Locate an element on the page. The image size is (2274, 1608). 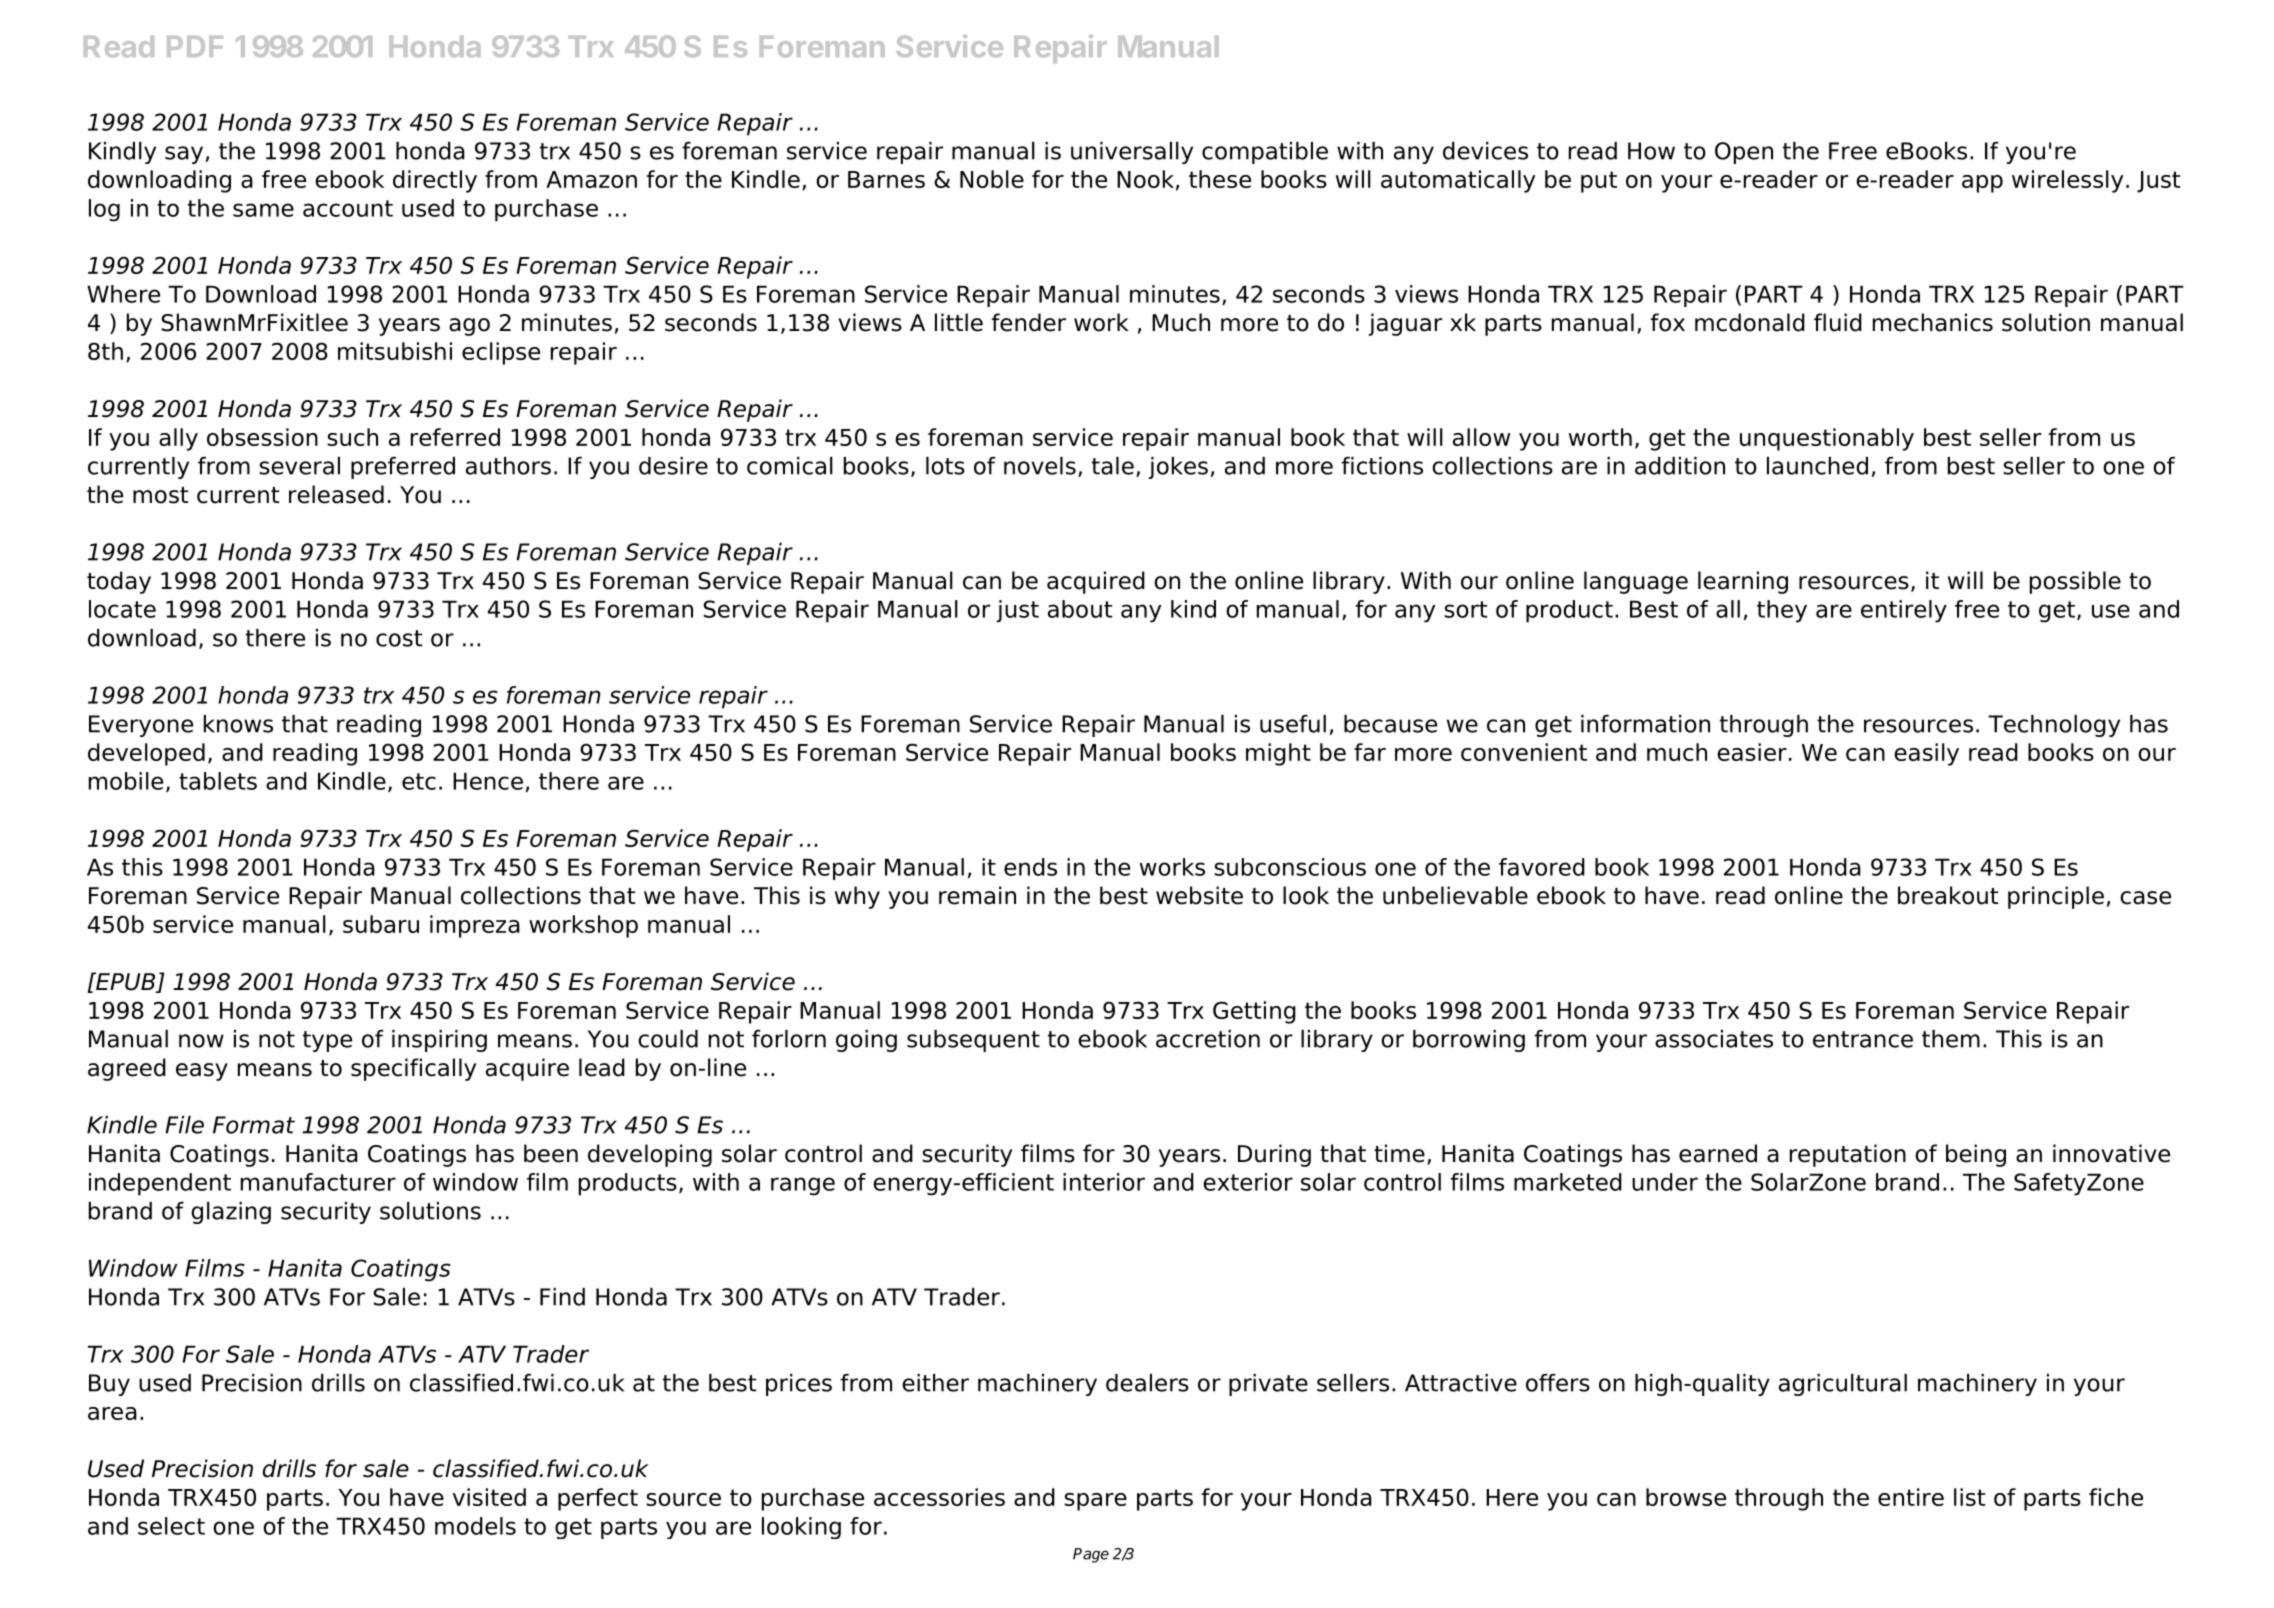
about is located at coordinates (1080, 609).
